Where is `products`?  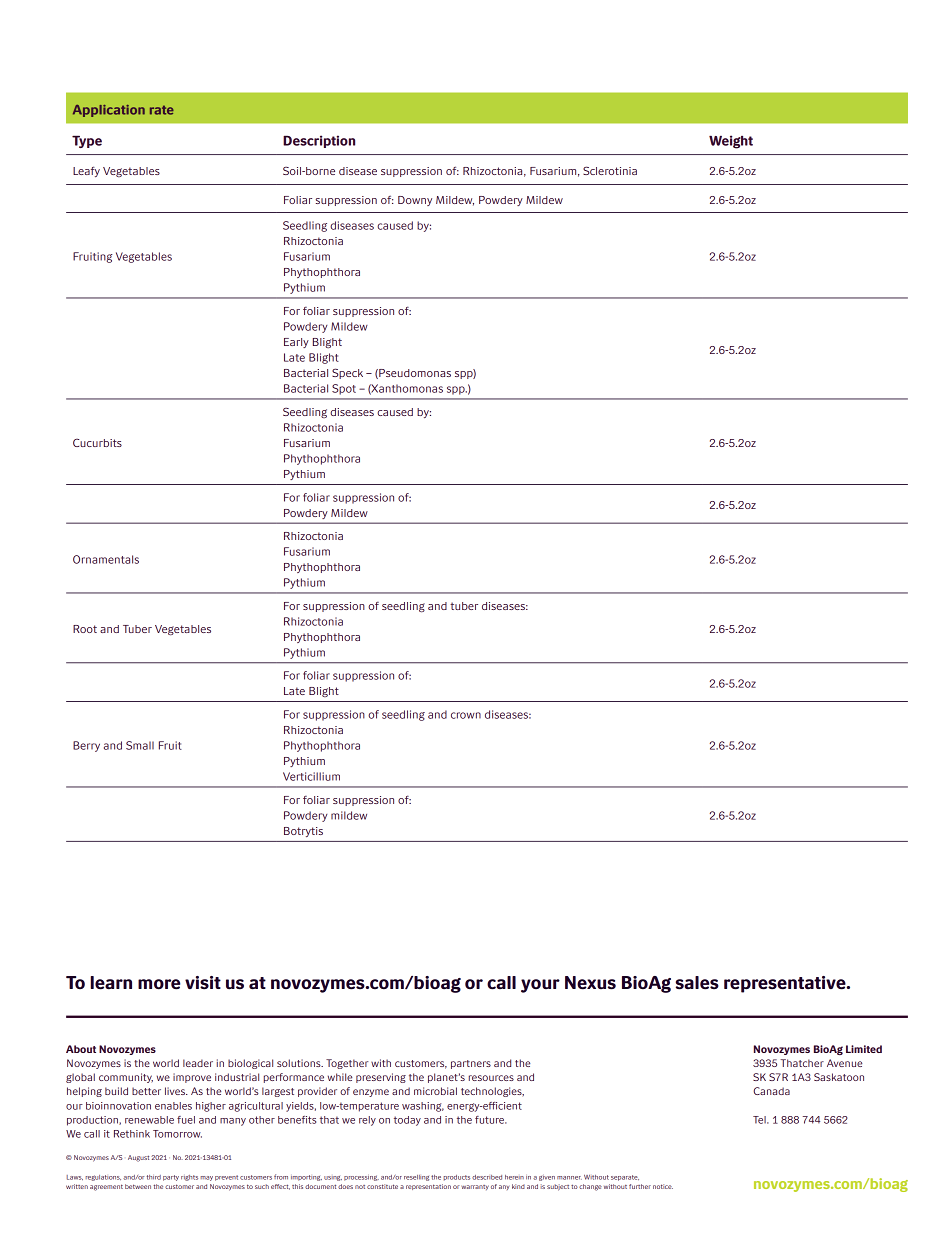
products is located at coordinates (456, 1178).
